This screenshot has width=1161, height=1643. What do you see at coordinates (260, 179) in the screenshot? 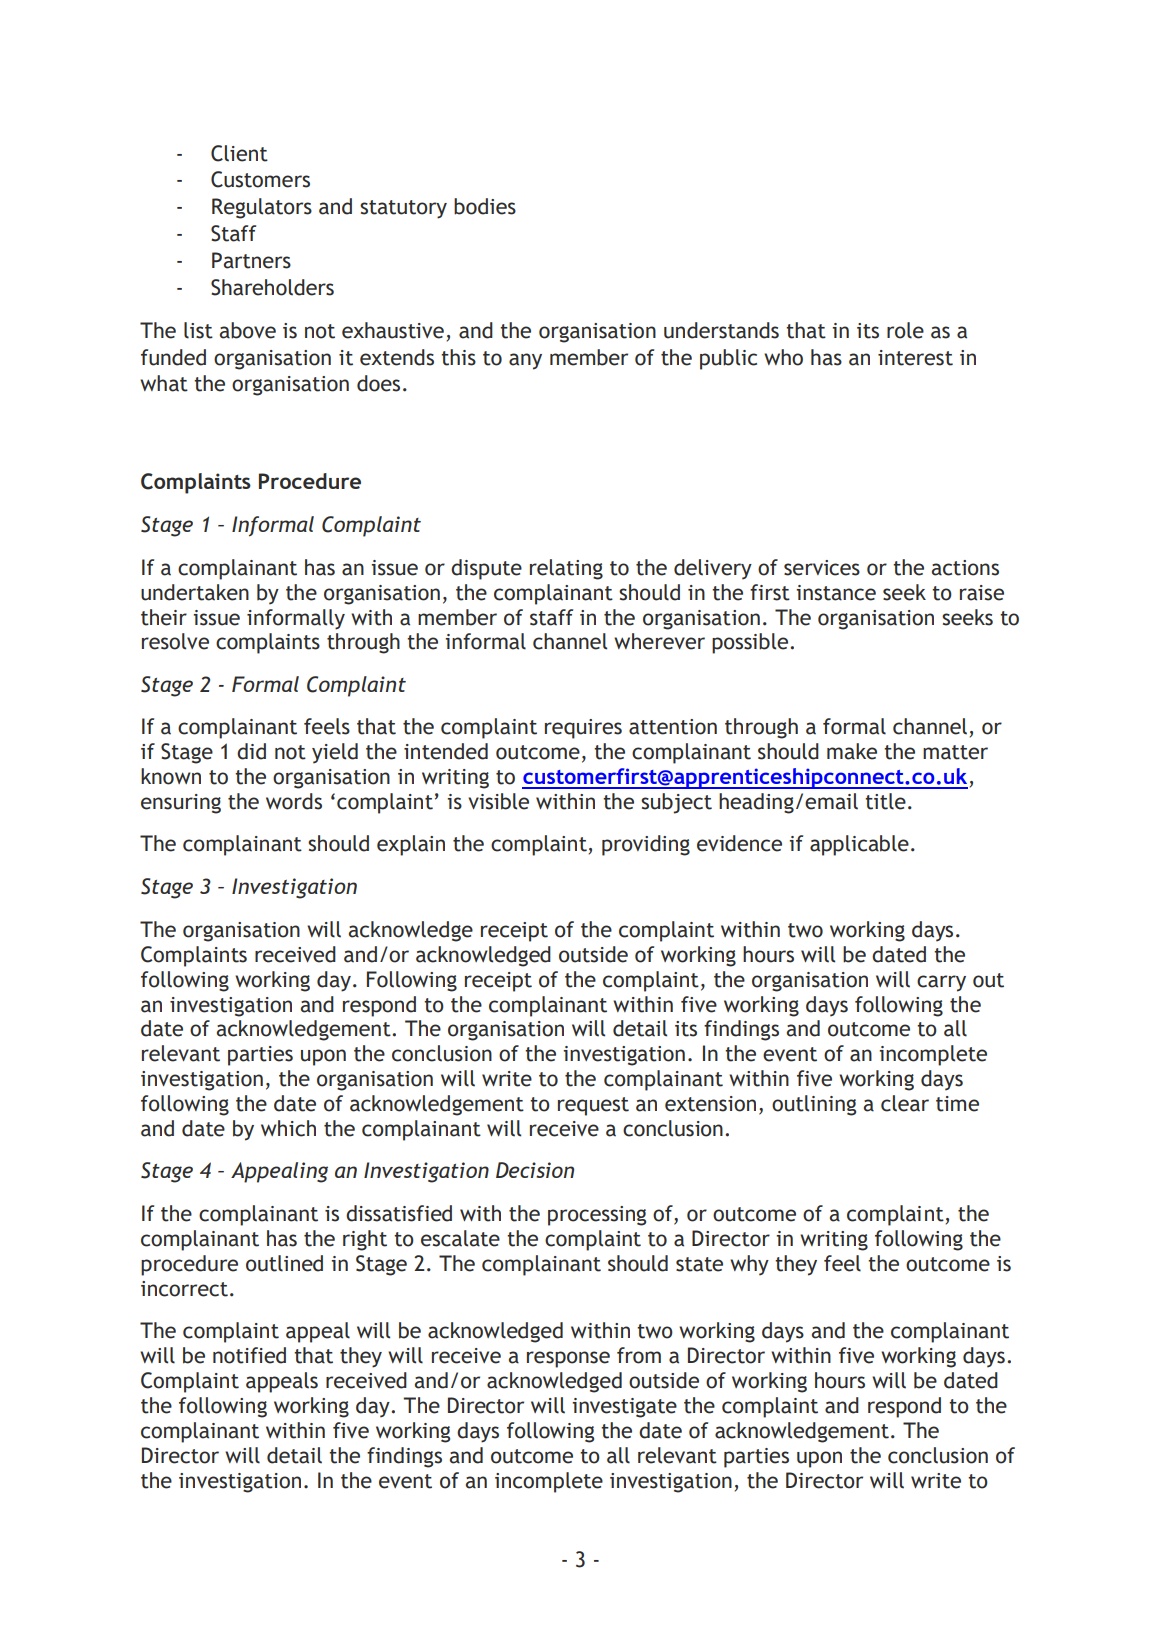
I see `Customers` at bounding box center [260, 179].
